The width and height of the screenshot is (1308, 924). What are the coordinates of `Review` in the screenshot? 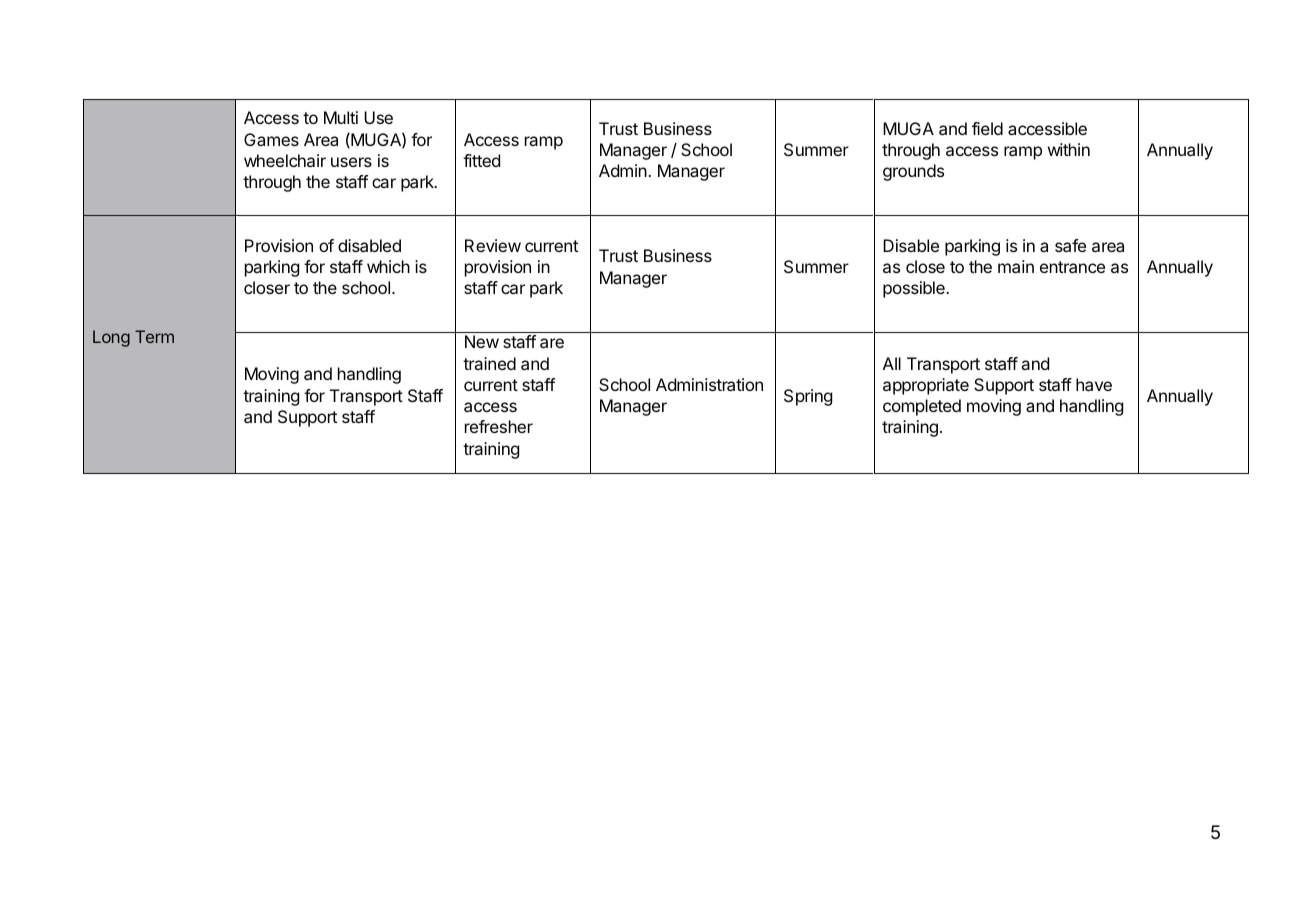 It's located at (493, 245).
